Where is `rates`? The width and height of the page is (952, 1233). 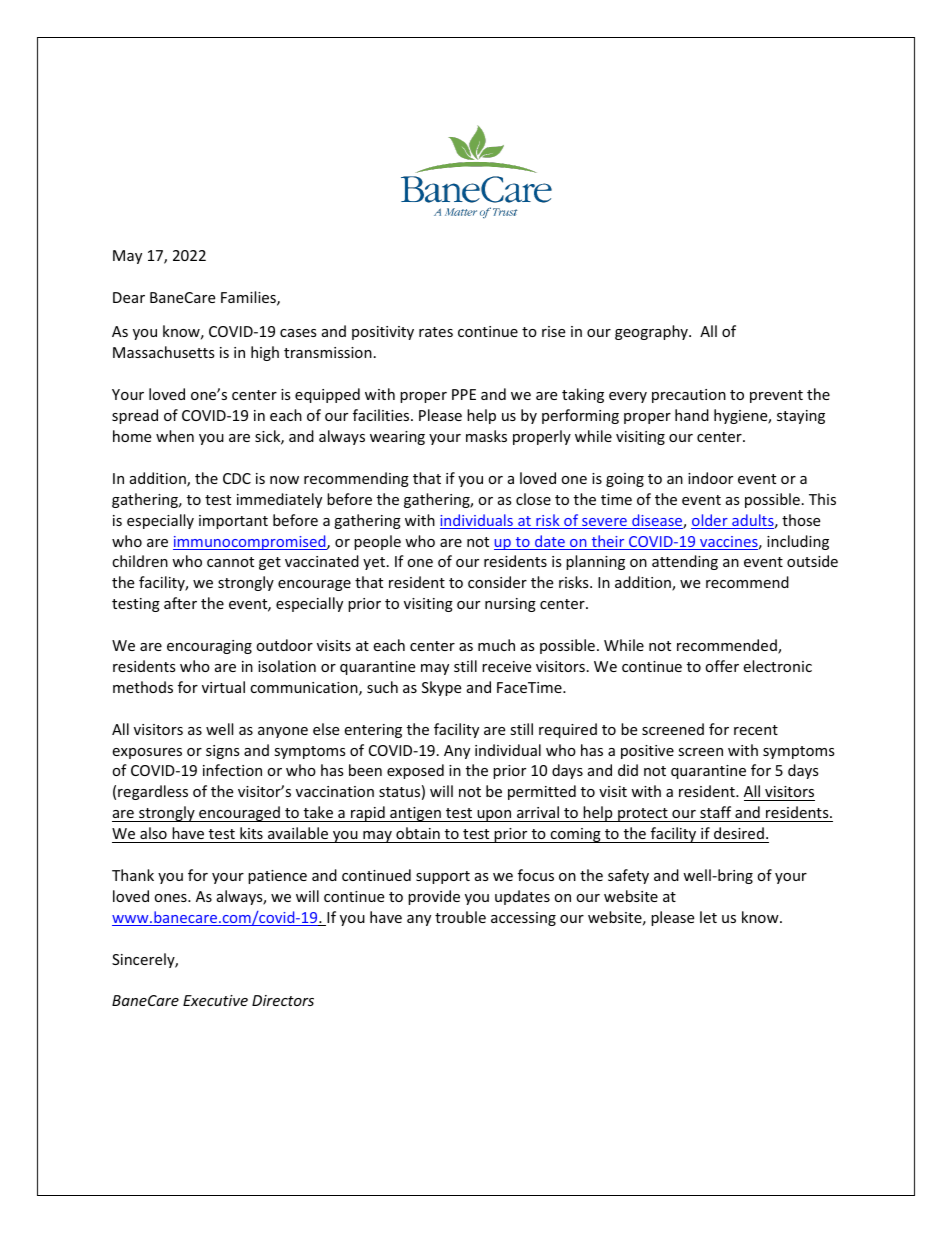
rates is located at coordinates (436, 332).
